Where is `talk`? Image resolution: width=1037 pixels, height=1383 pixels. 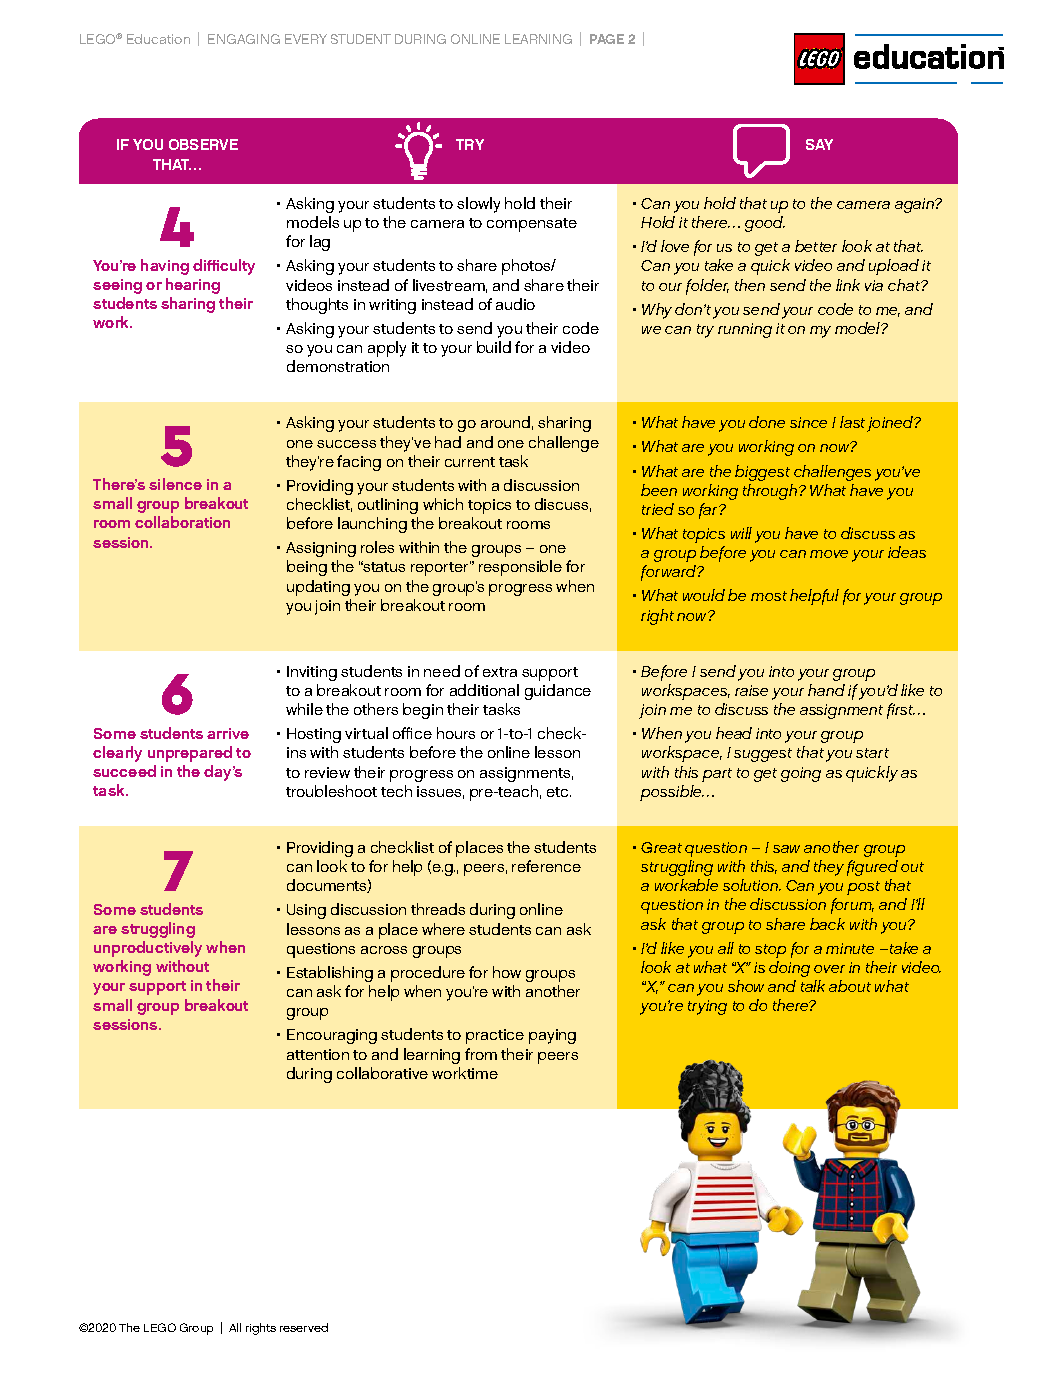 talk is located at coordinates (813, 986).
